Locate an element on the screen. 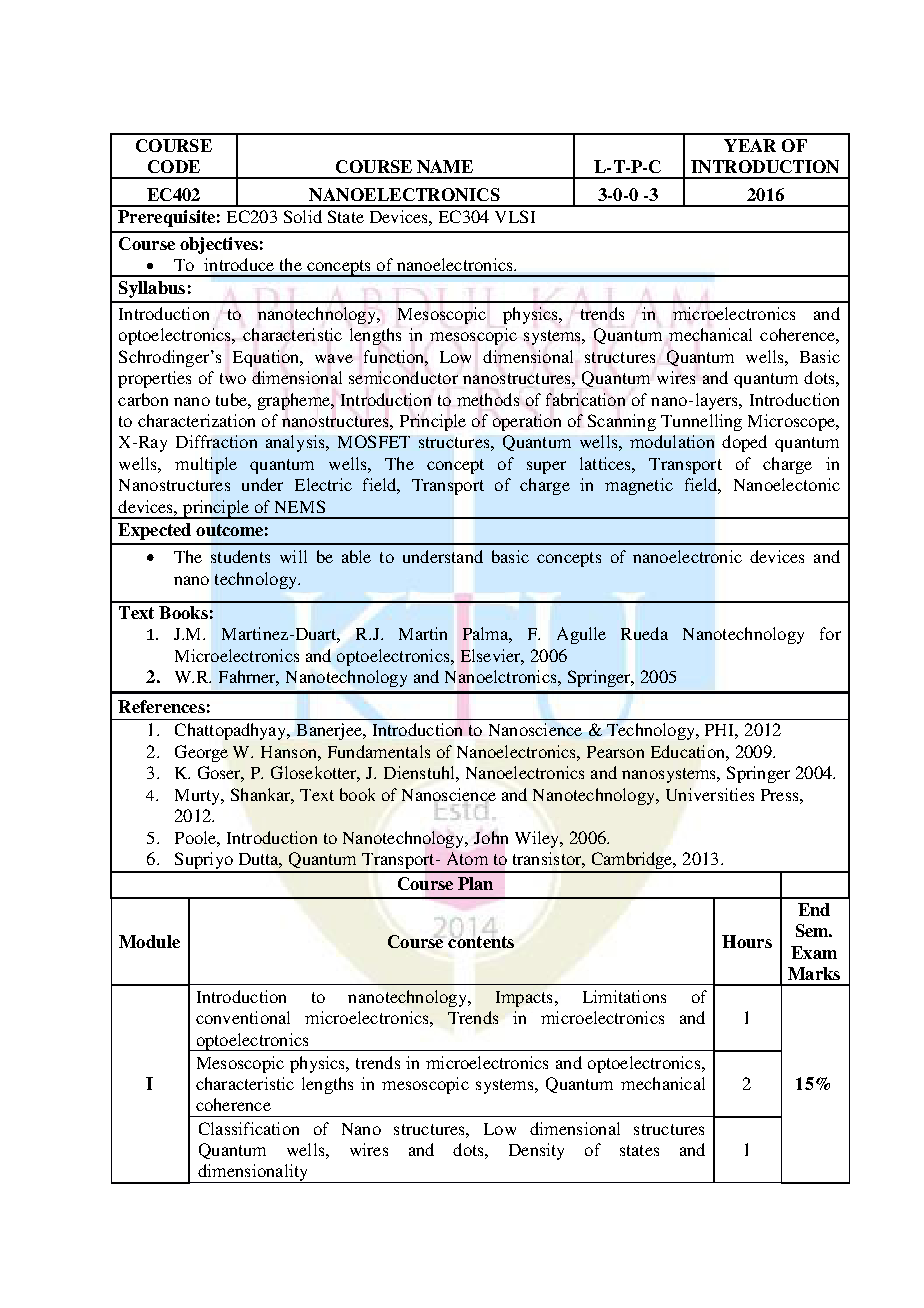  References is located at coordinates (161, 706).
